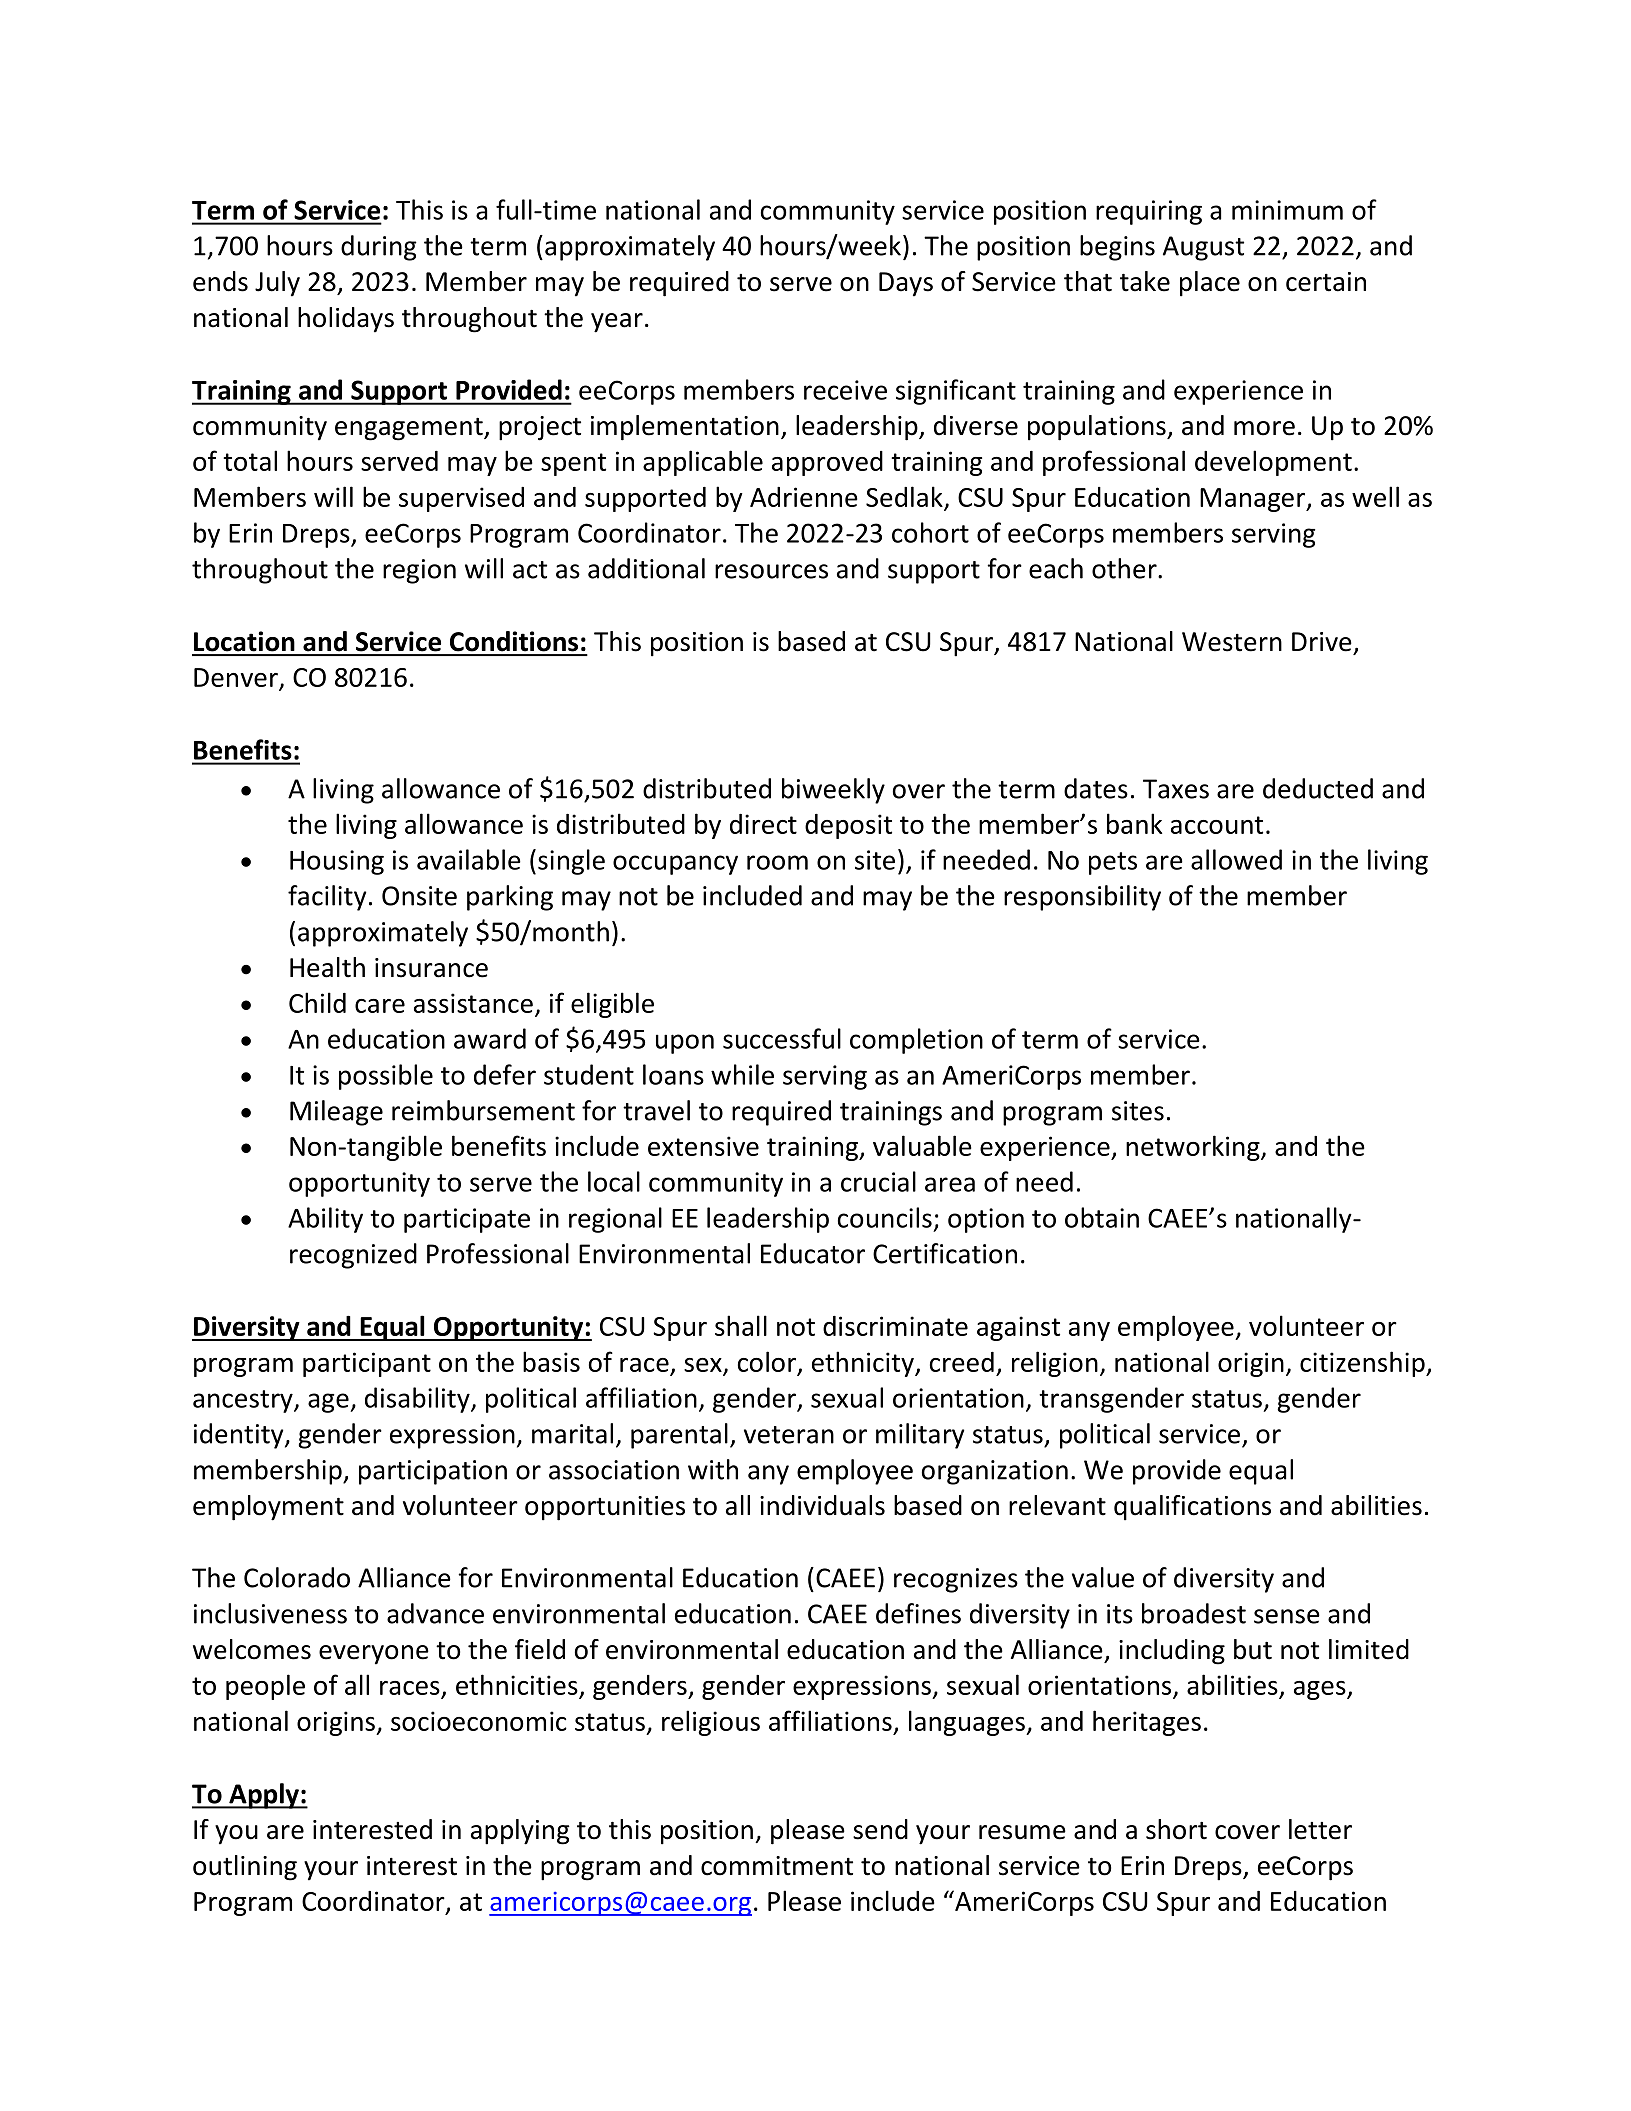  What do you see at coordinates (1203, 248) in the page?
I see `August` at bounding box center [1203, 248].
